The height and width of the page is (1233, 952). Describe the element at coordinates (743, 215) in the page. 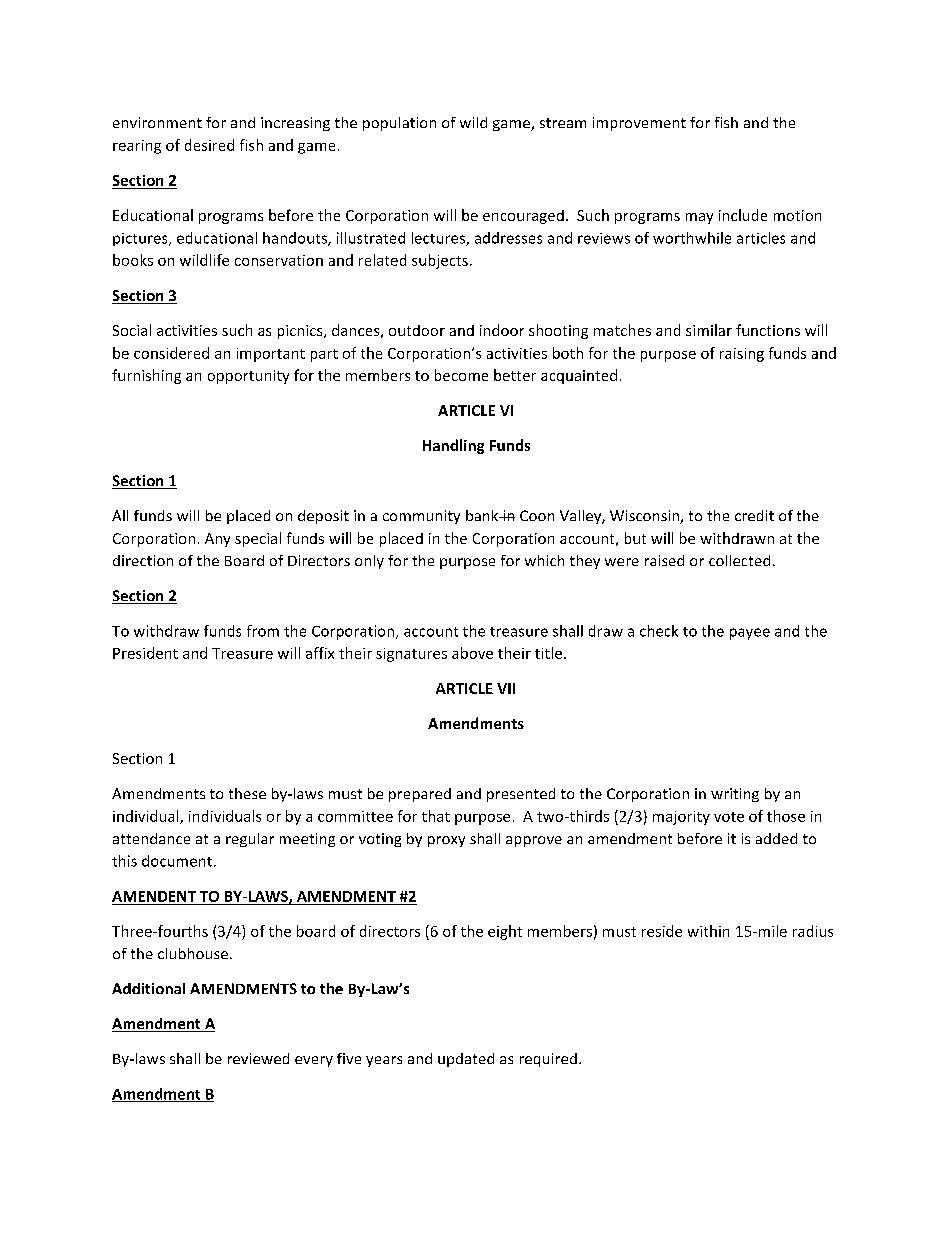

I see `include` at that location.
